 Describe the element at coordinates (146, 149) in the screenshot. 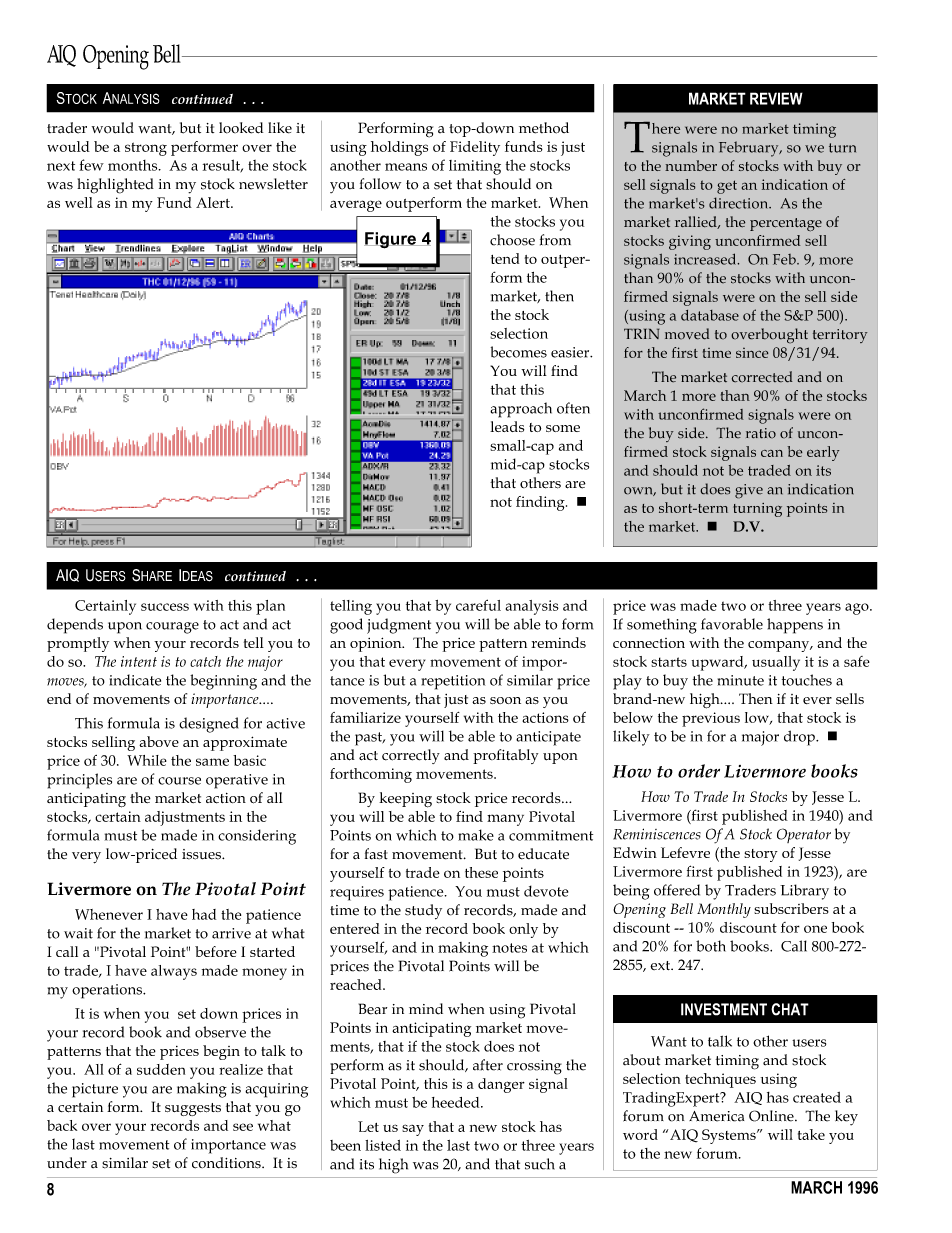

I see `strong` at that location.
